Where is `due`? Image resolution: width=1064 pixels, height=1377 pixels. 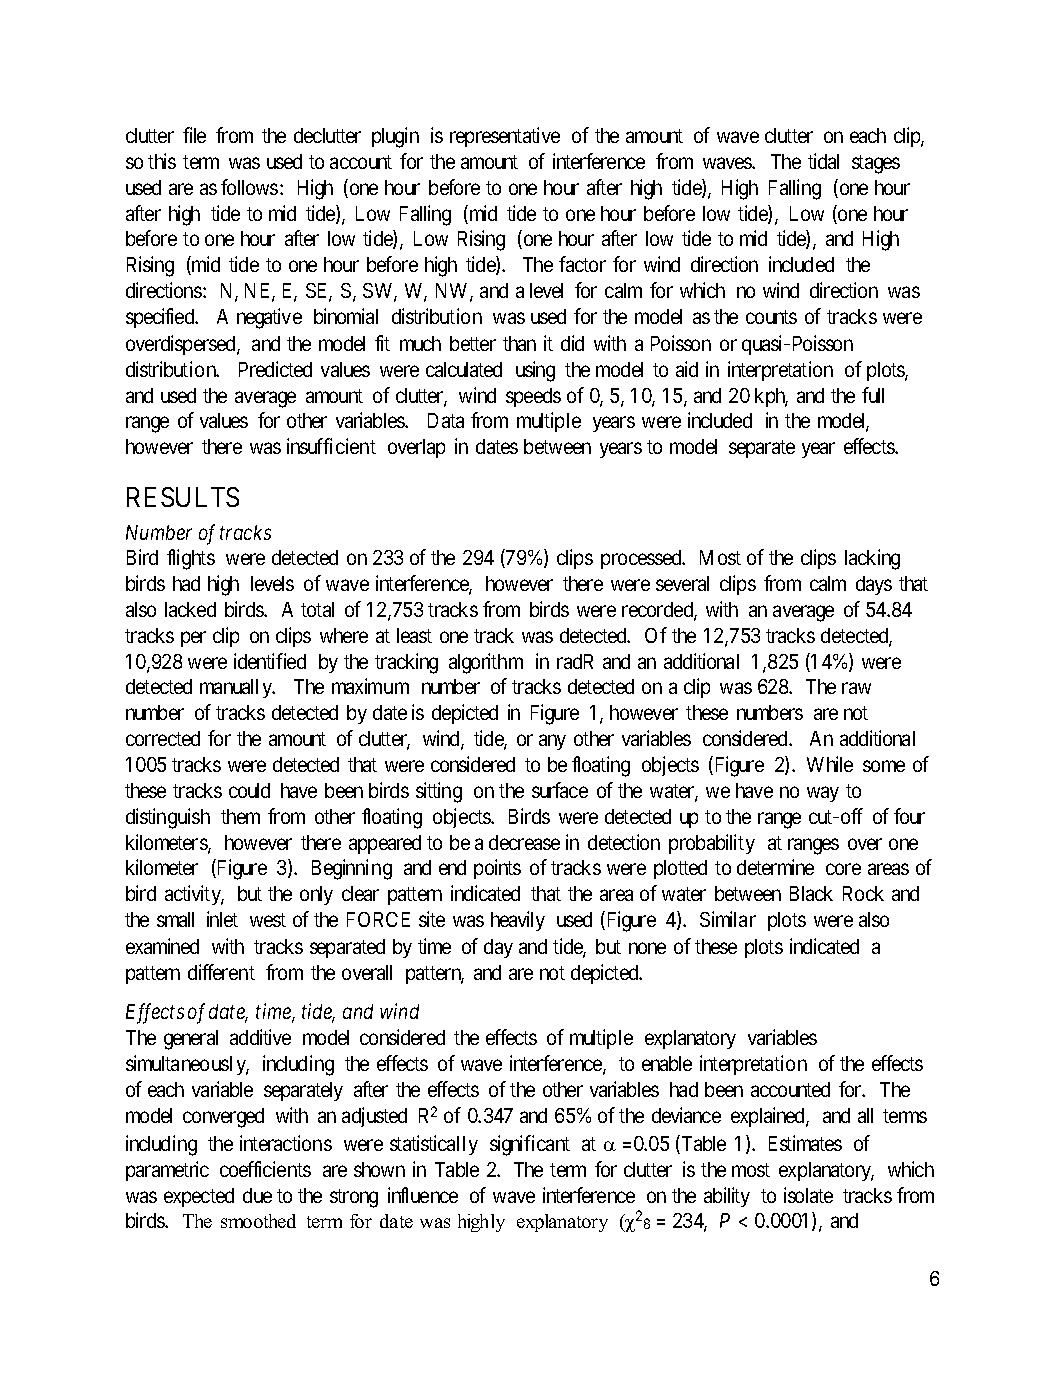 due is located at coordinates (257, 1195).
